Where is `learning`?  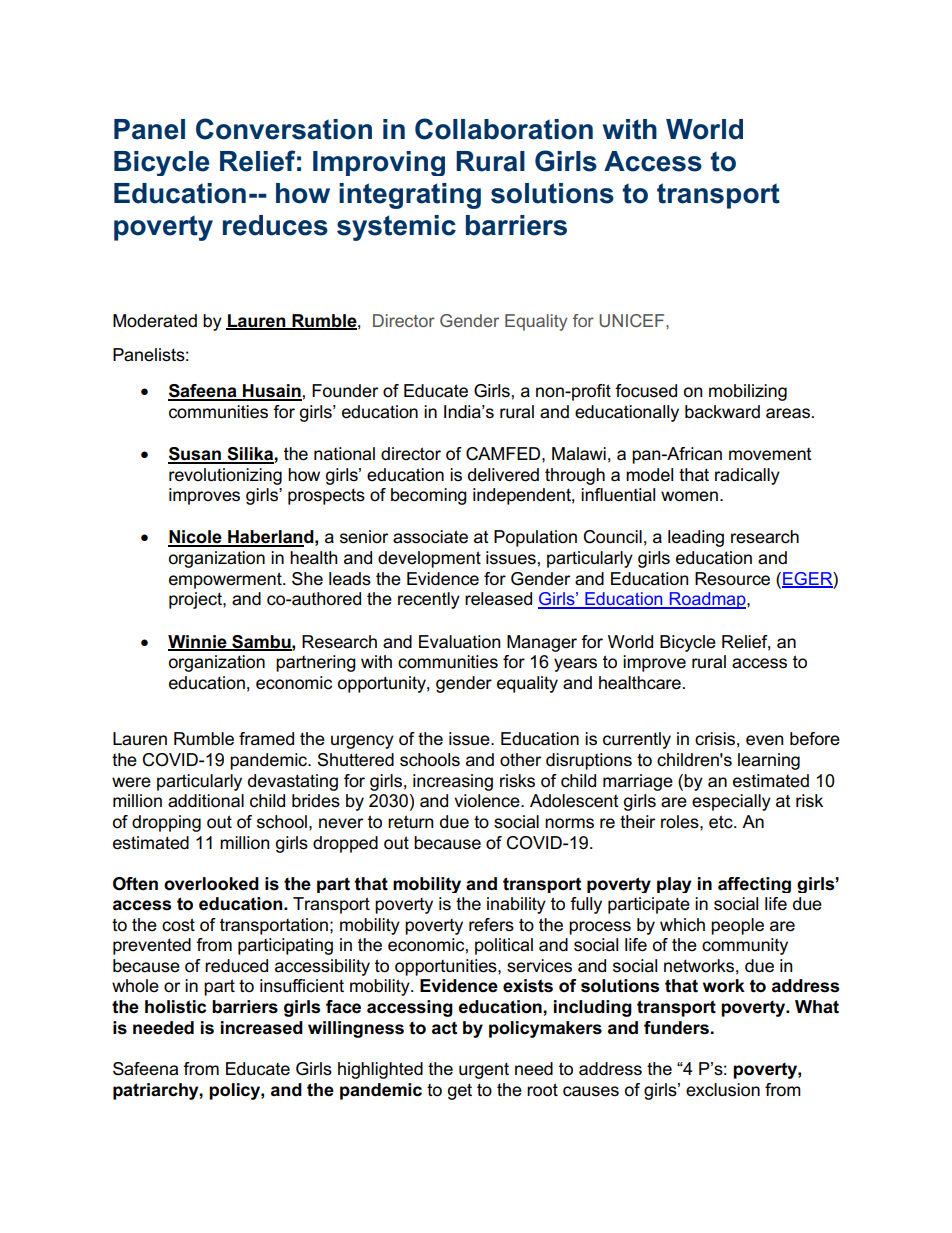
learning is located at coordinates (769, 761).
